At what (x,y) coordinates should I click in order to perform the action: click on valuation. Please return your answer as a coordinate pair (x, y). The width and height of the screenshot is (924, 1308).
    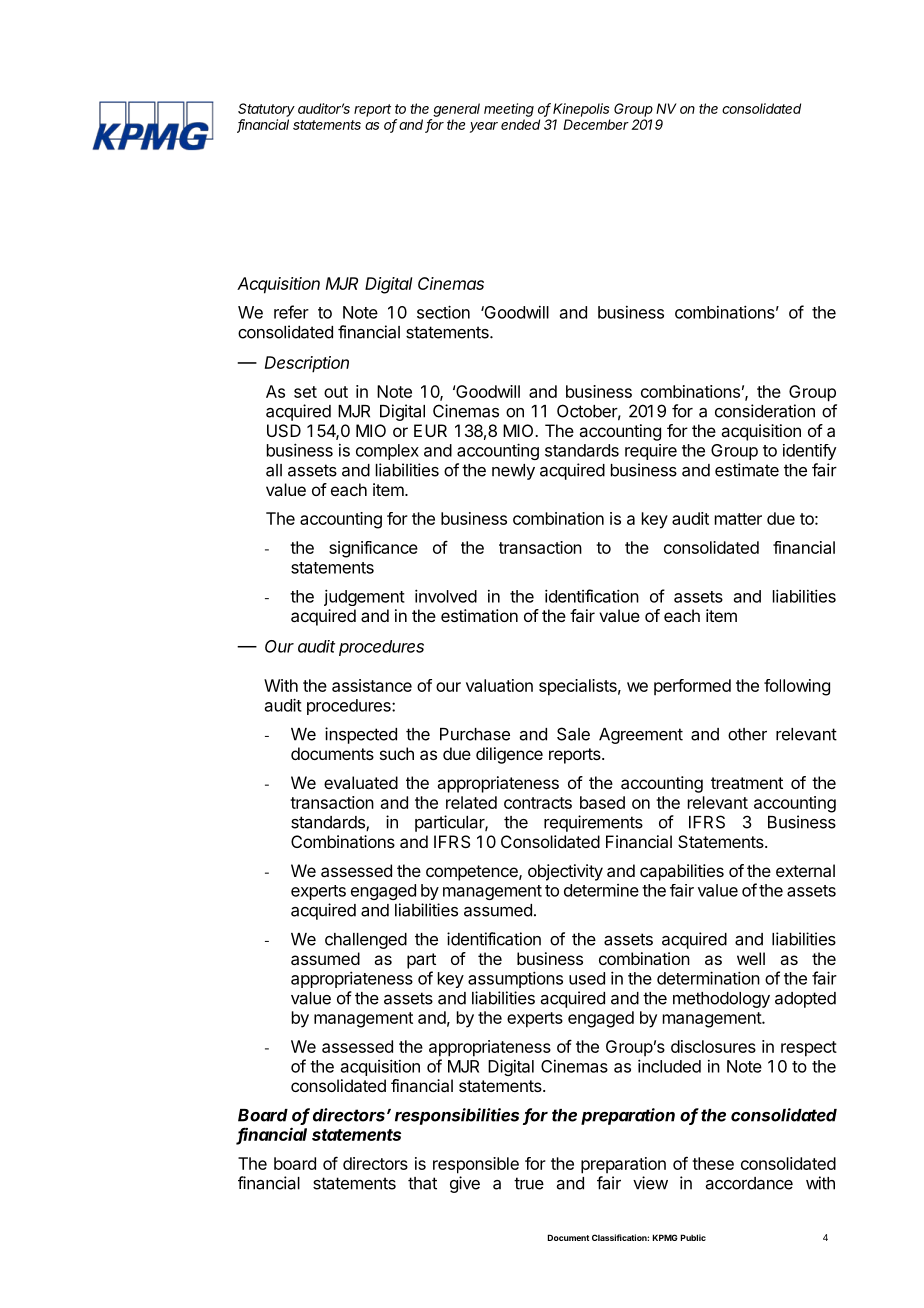
    Looking at the image, I should click on (499, 685).
